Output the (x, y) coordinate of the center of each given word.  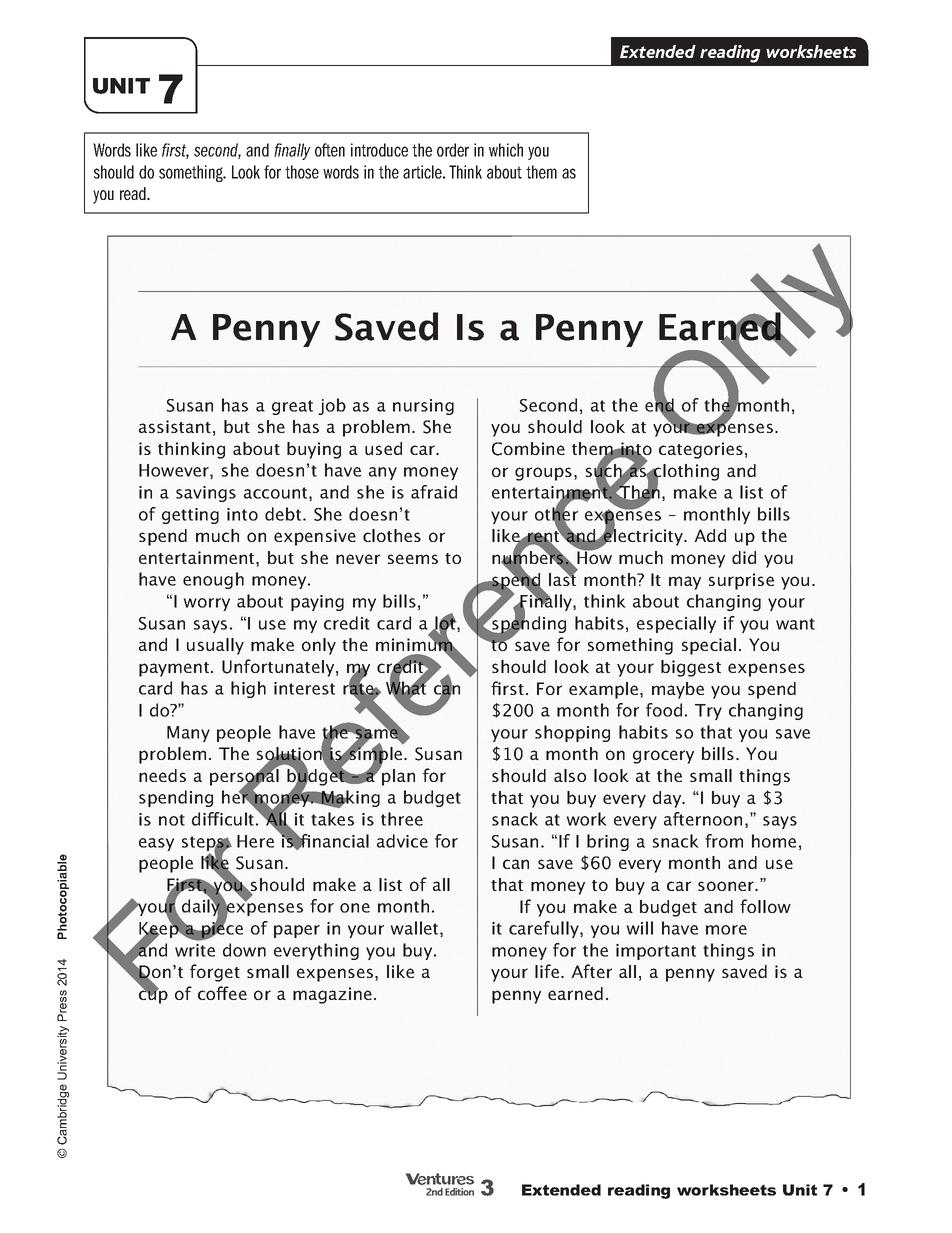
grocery (663, 757)
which (506, 150)
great (292, 407)
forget (215, 973)
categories (701, 450)
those (302, 172)
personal (244, 777)
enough (213, 580)
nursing (423, 407)
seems (413, 559)
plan (397, 776)
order (453, 150)
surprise (741, 581)
